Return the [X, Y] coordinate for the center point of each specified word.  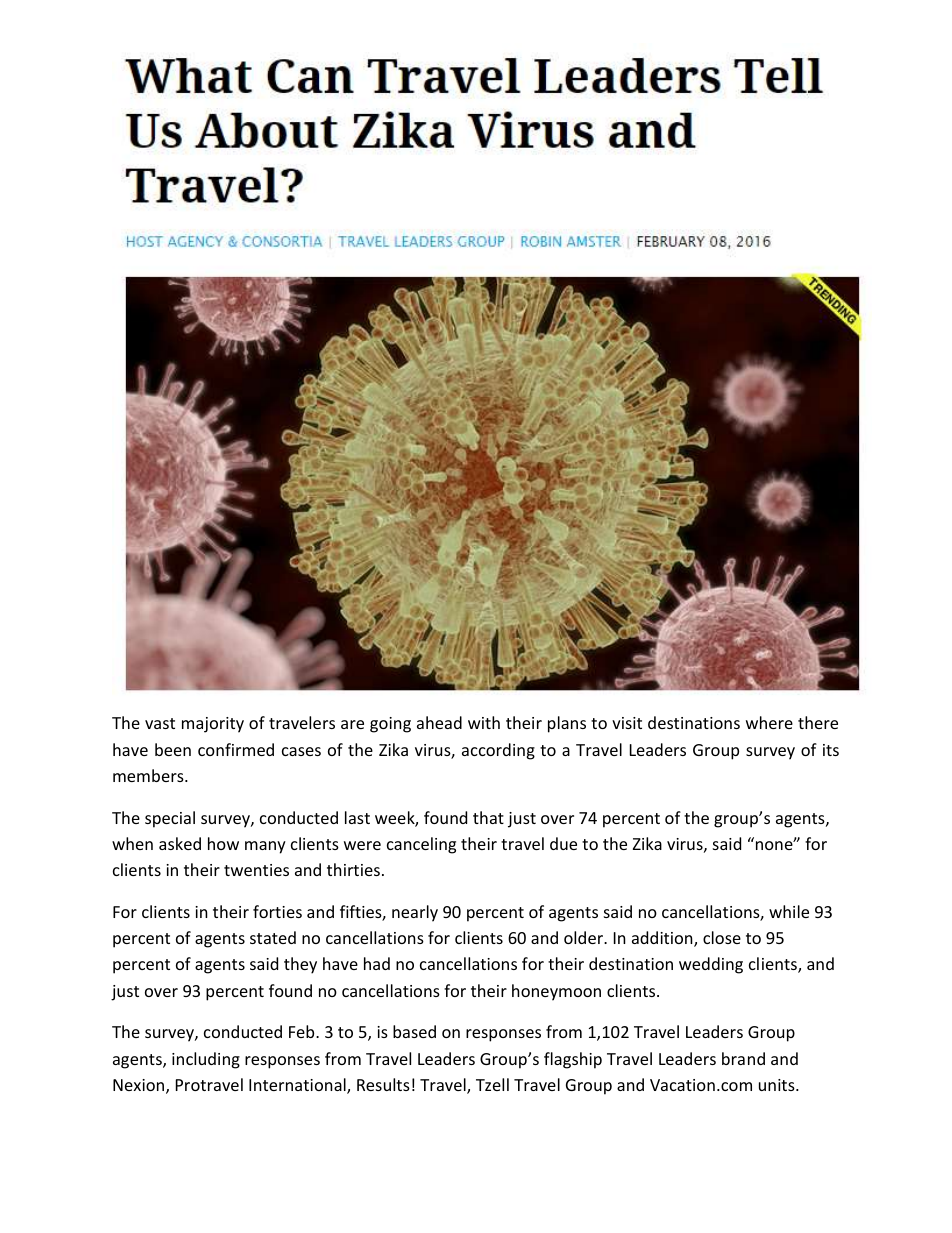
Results [383, 1084]
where [769, 722]
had [377, 963]
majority [213, 725]
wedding [711, 965]
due [563, 843]
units [778, 1085]
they [300, 965]
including [206, 1060]
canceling [421, 845]
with [484, 722]
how [223, 843]
